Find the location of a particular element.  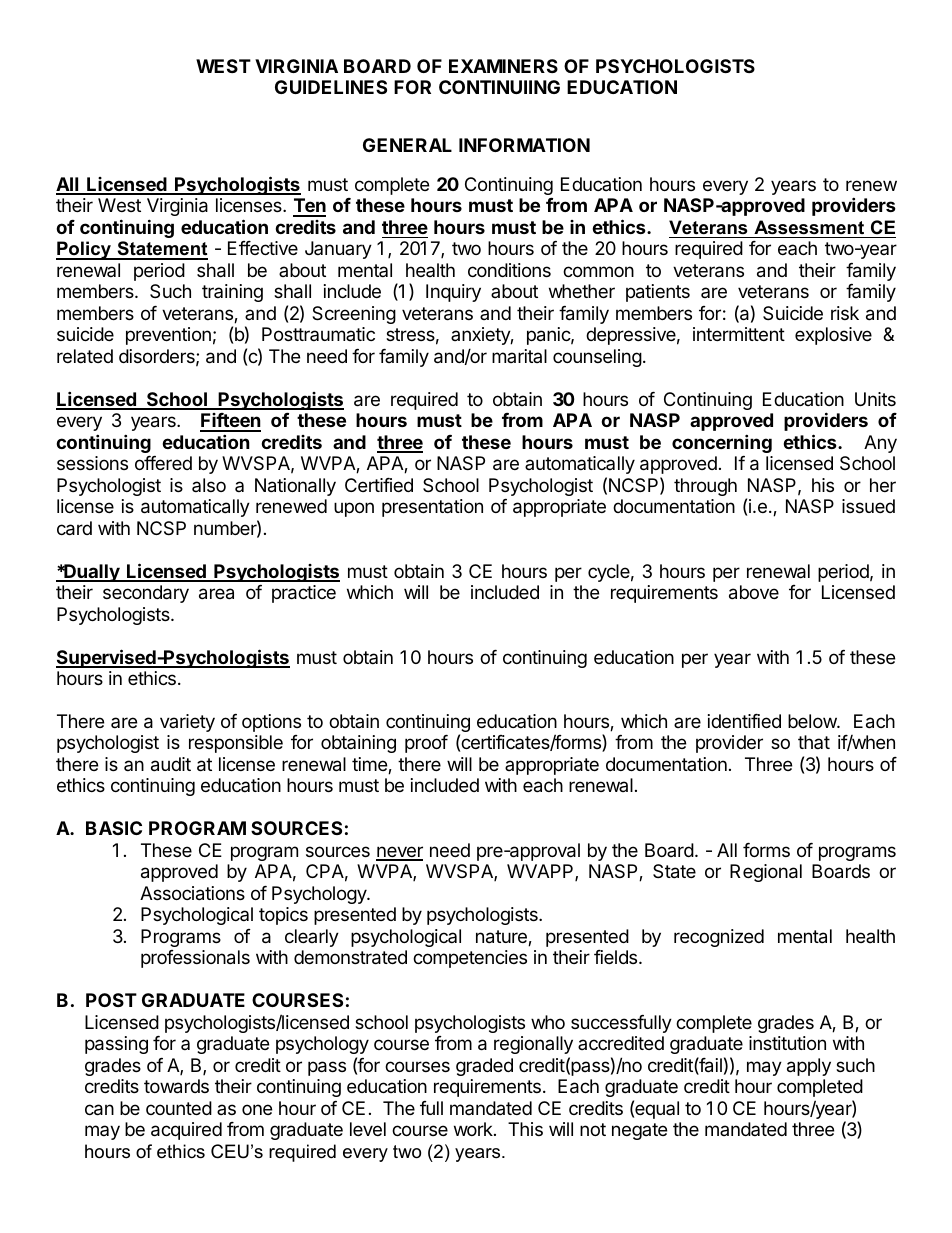

concerning is located at coordinates (722, 443).
